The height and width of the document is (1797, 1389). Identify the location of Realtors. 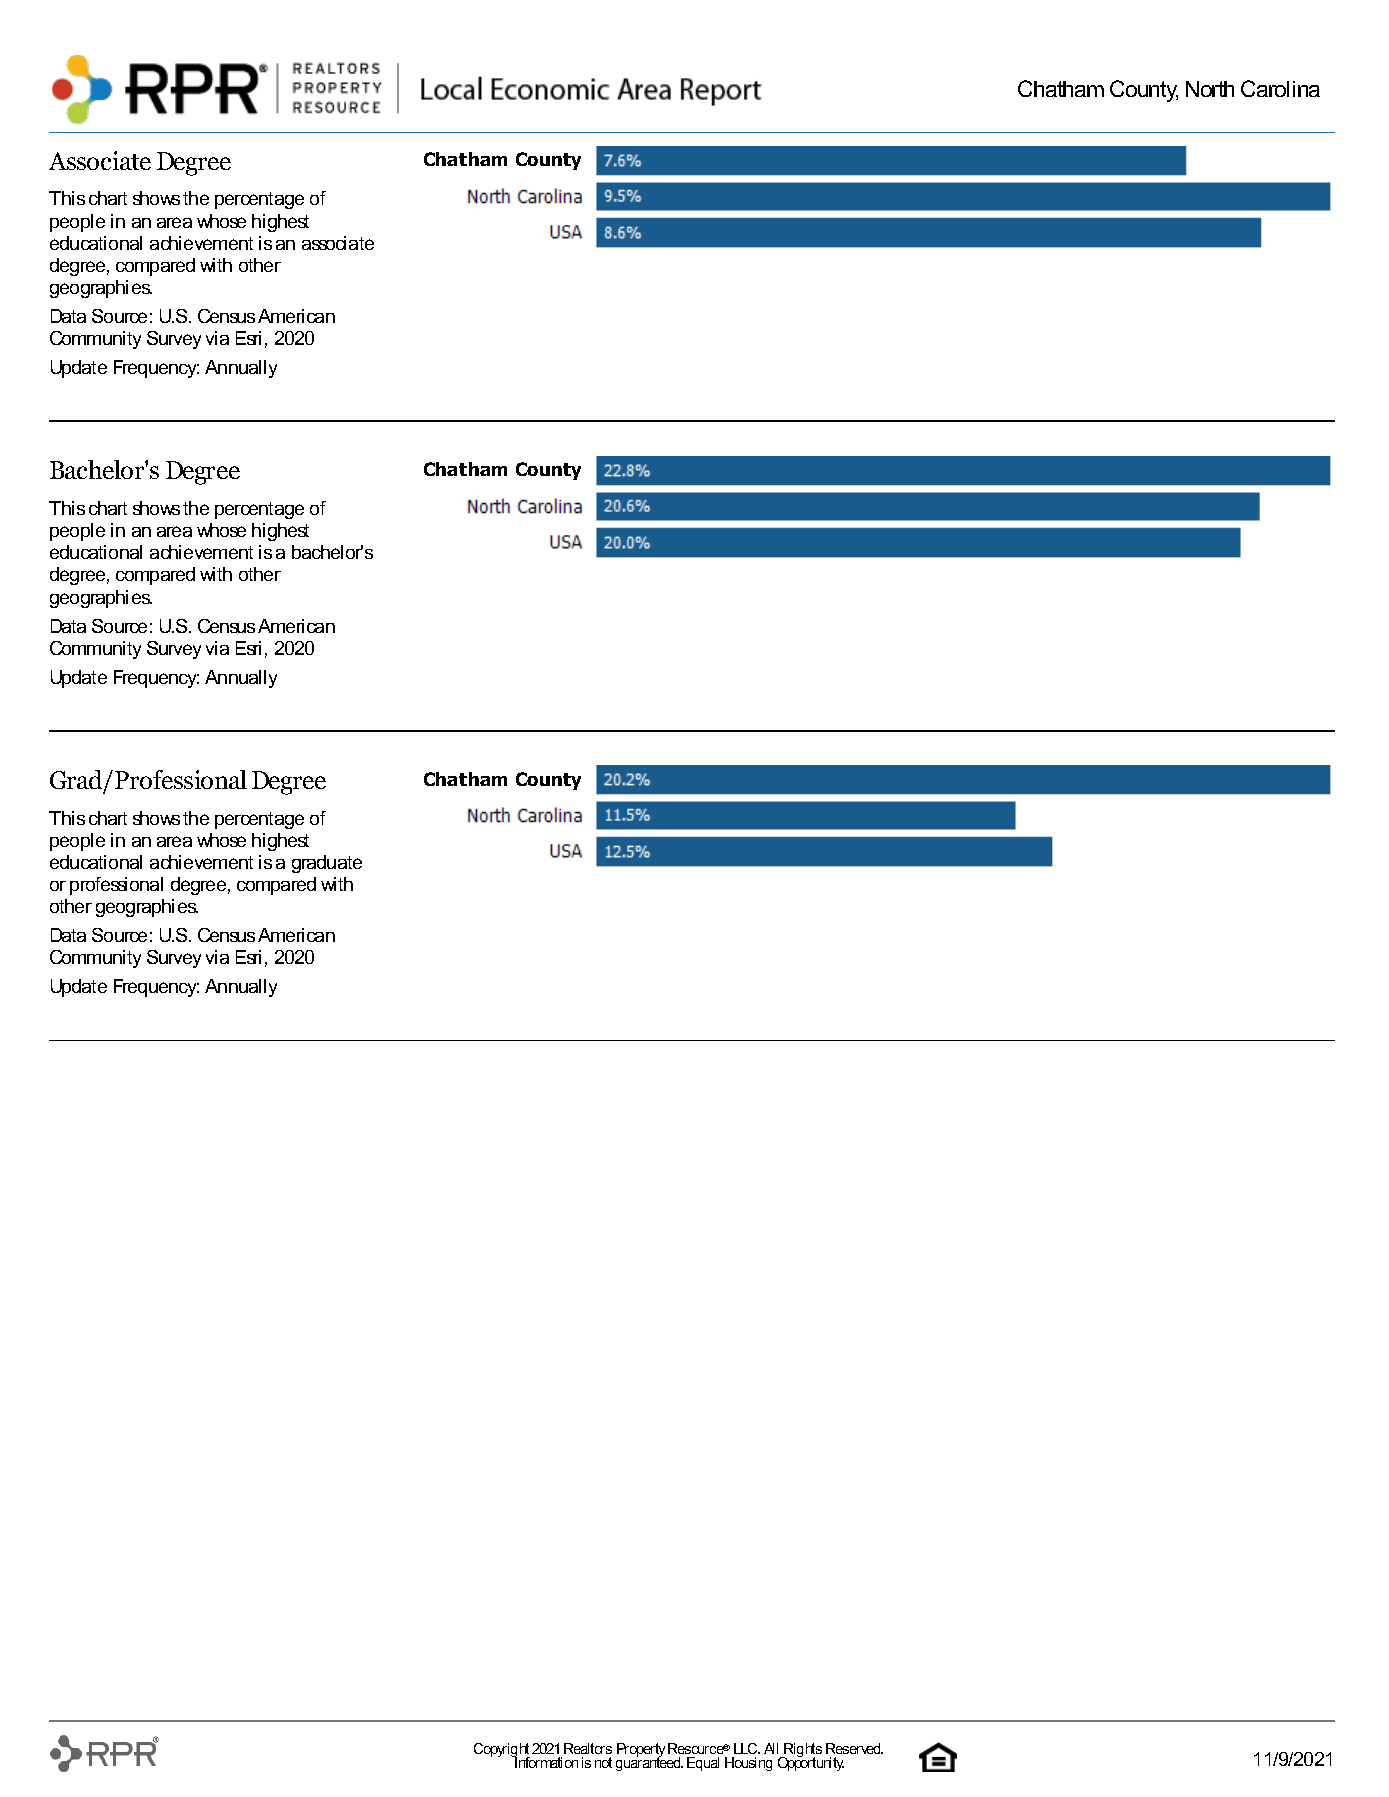
(588, 1748).
